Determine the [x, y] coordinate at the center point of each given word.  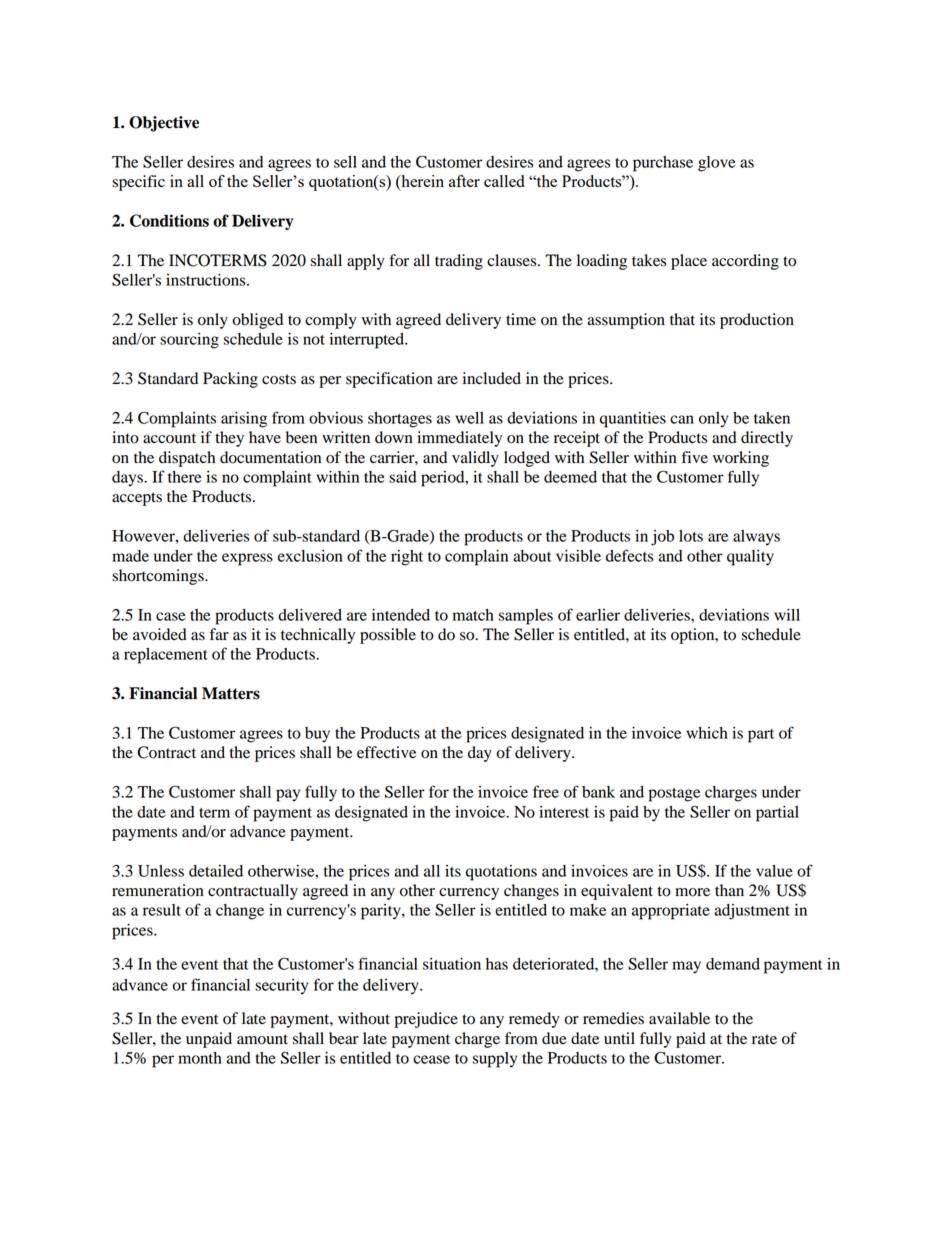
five [695, 457]
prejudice [426, 1020]
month [200, 1058]
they [229, 439]
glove [717, 164]
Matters [231, 693]
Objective [164, 124]
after [464, 181]
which [707, 733]
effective [386, 752]
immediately [459, 439]
